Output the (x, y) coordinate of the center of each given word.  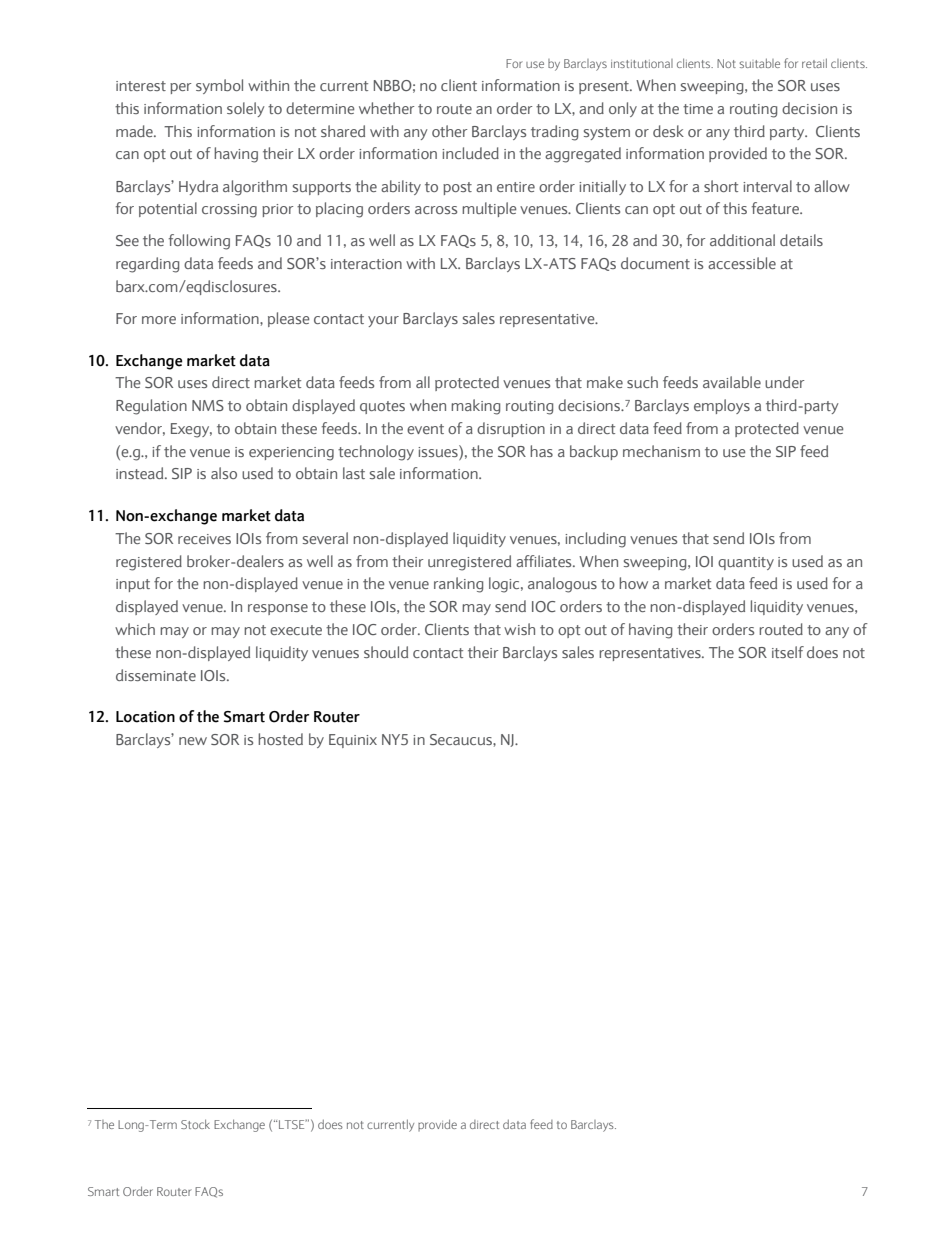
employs (722, 406)
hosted (280, 739)
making (475, 407)
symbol (219, 86)
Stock (195, 1124)
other (449, 131)
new (193, 741)
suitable (759, 63)
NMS (208, 405)
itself (788, 652)
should (386, 652)
